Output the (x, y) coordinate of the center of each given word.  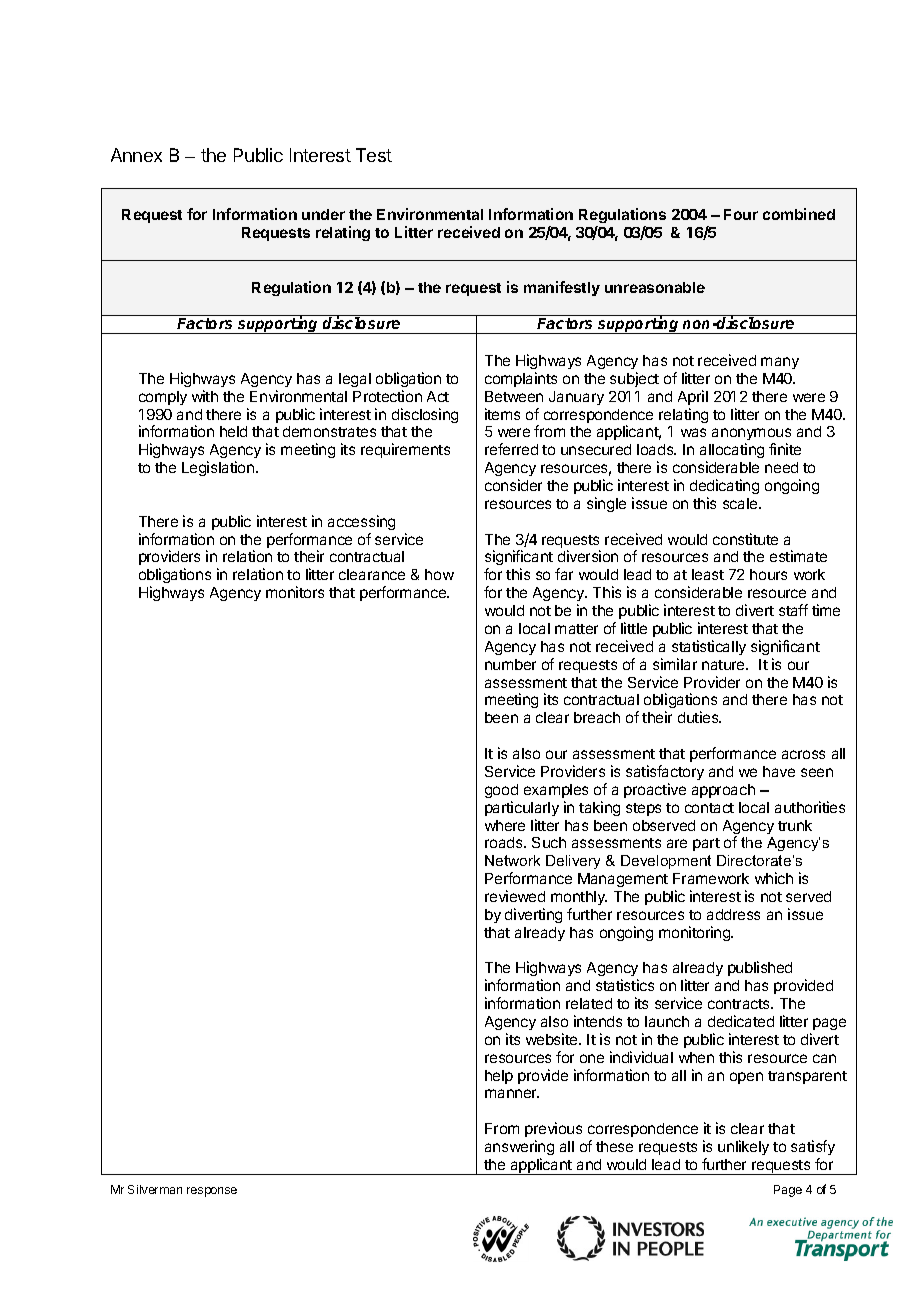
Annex (136, 155)
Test (374, 155)
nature (724, 665)
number (510, 664)
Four (741, 214)
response (212, 1192)
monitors (295, 592)
